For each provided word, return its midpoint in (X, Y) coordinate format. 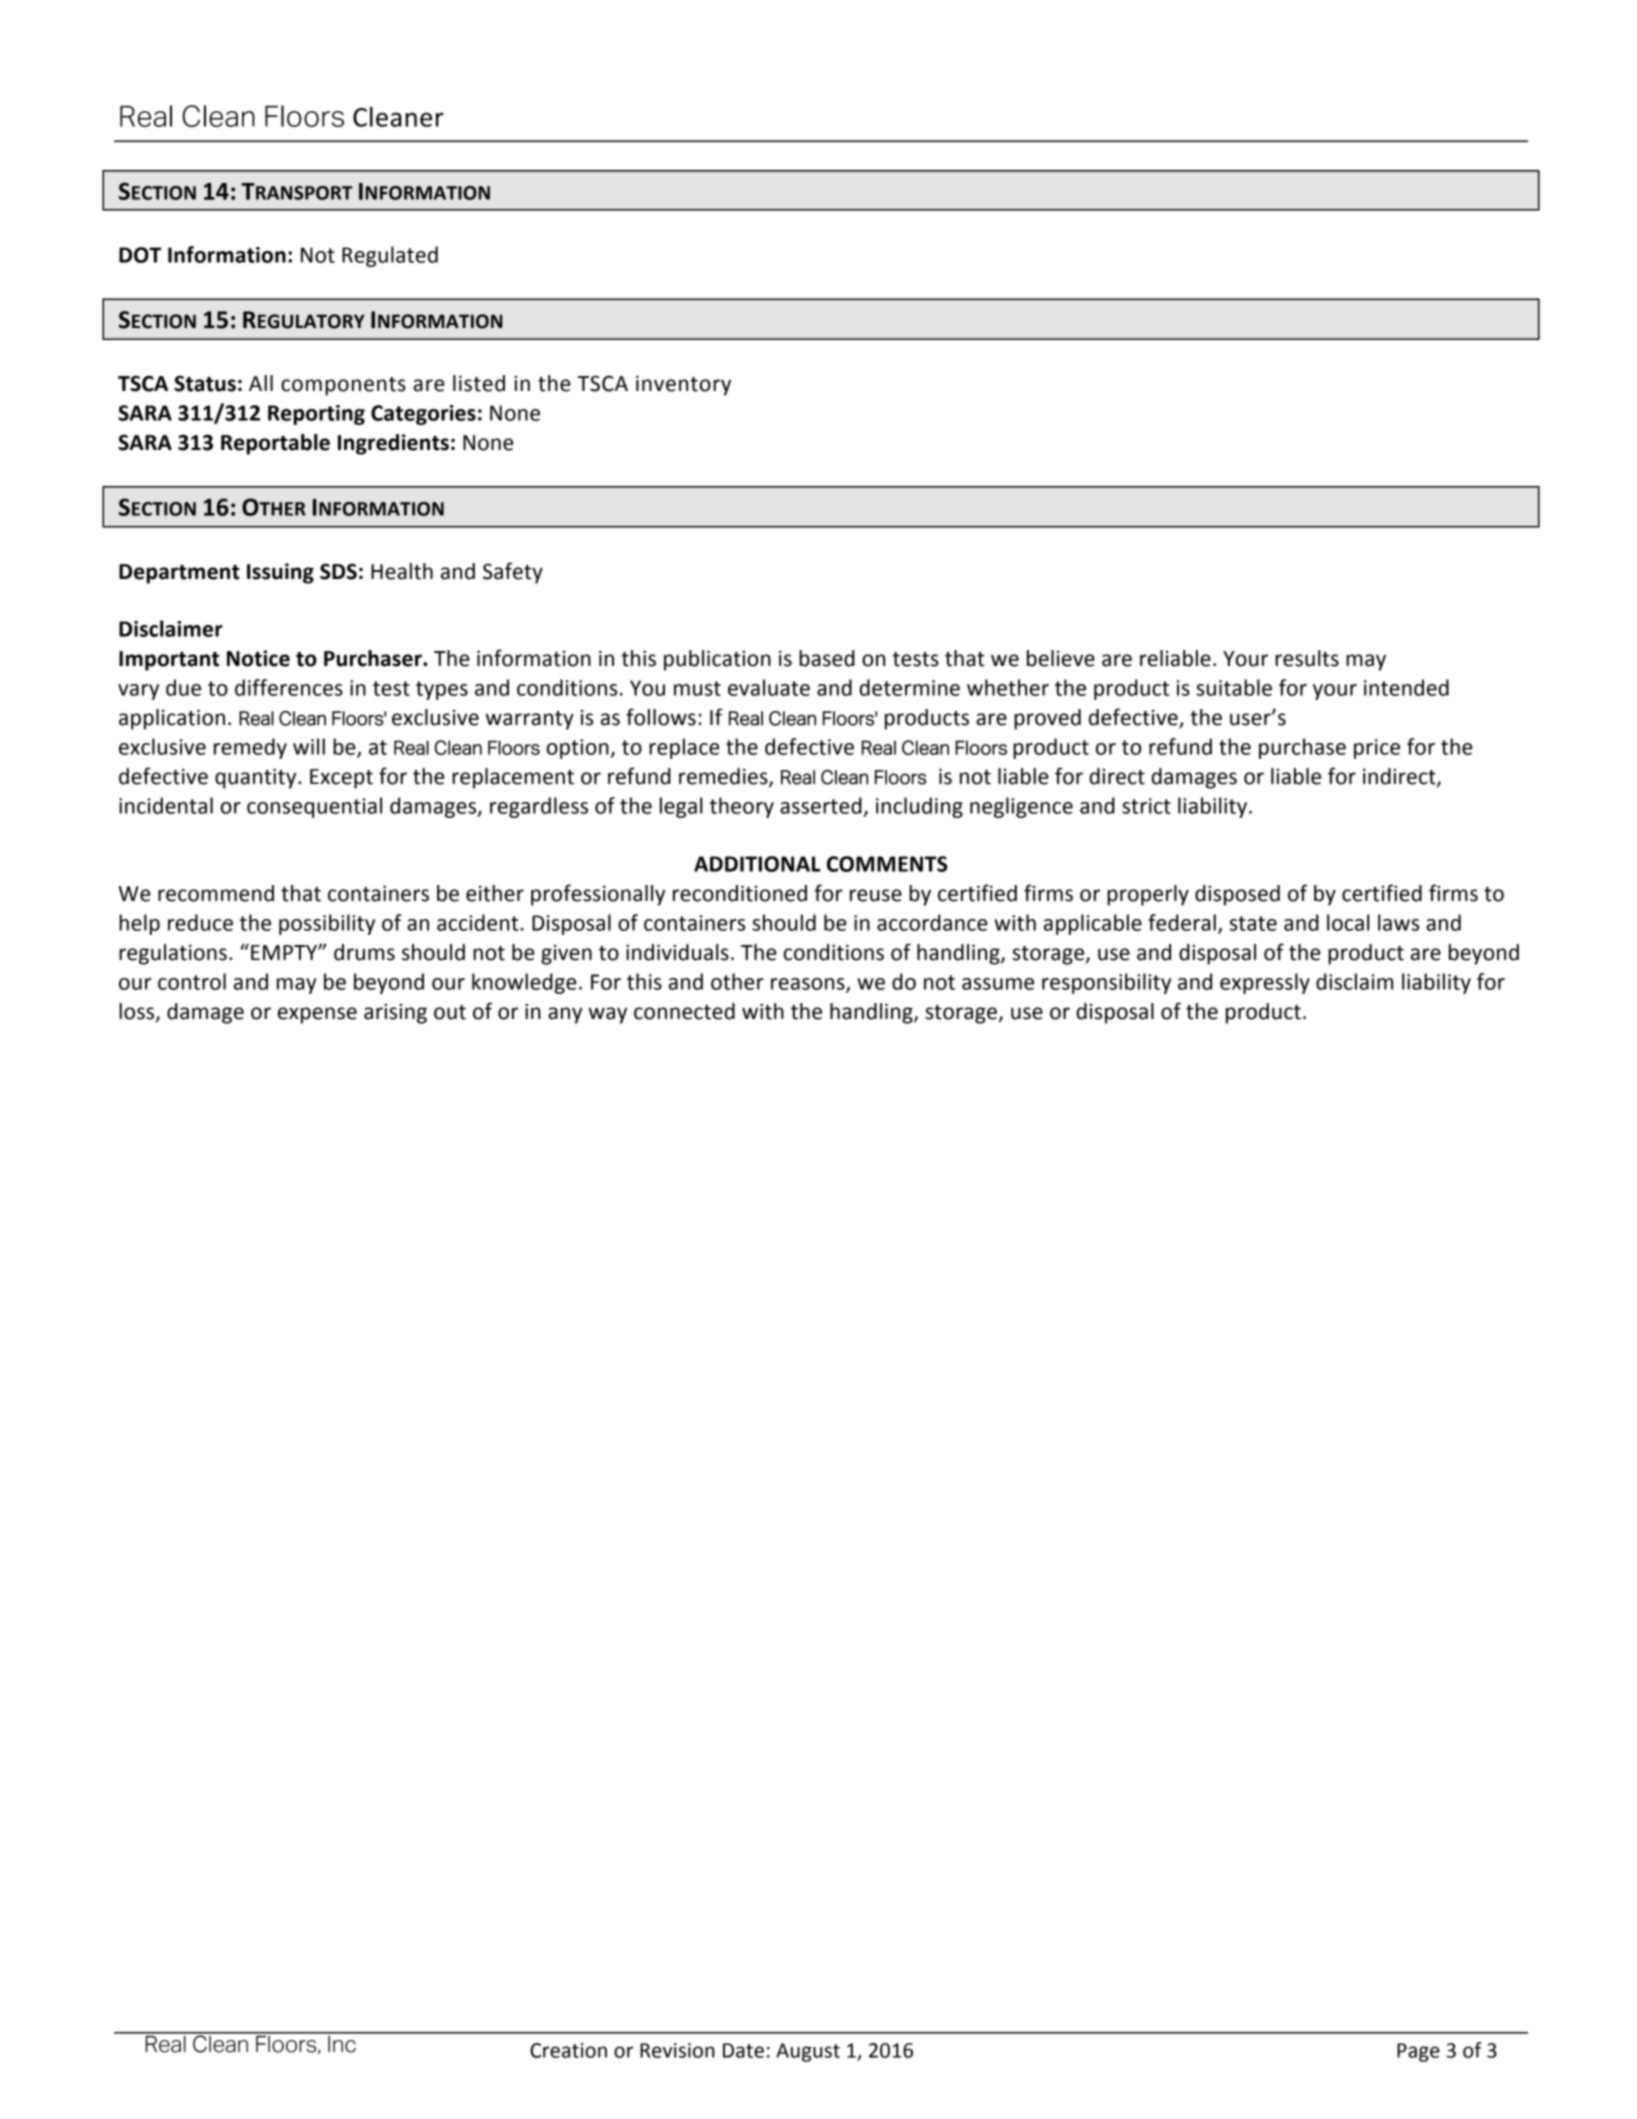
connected (684, 1011)
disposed (1237, 895)
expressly (1265, 983)
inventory (683, 385)
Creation (568, 2050)
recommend (216, 893)
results (1307, 658)
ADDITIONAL (757, 864)
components (343, 386)
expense (317, 1015)
